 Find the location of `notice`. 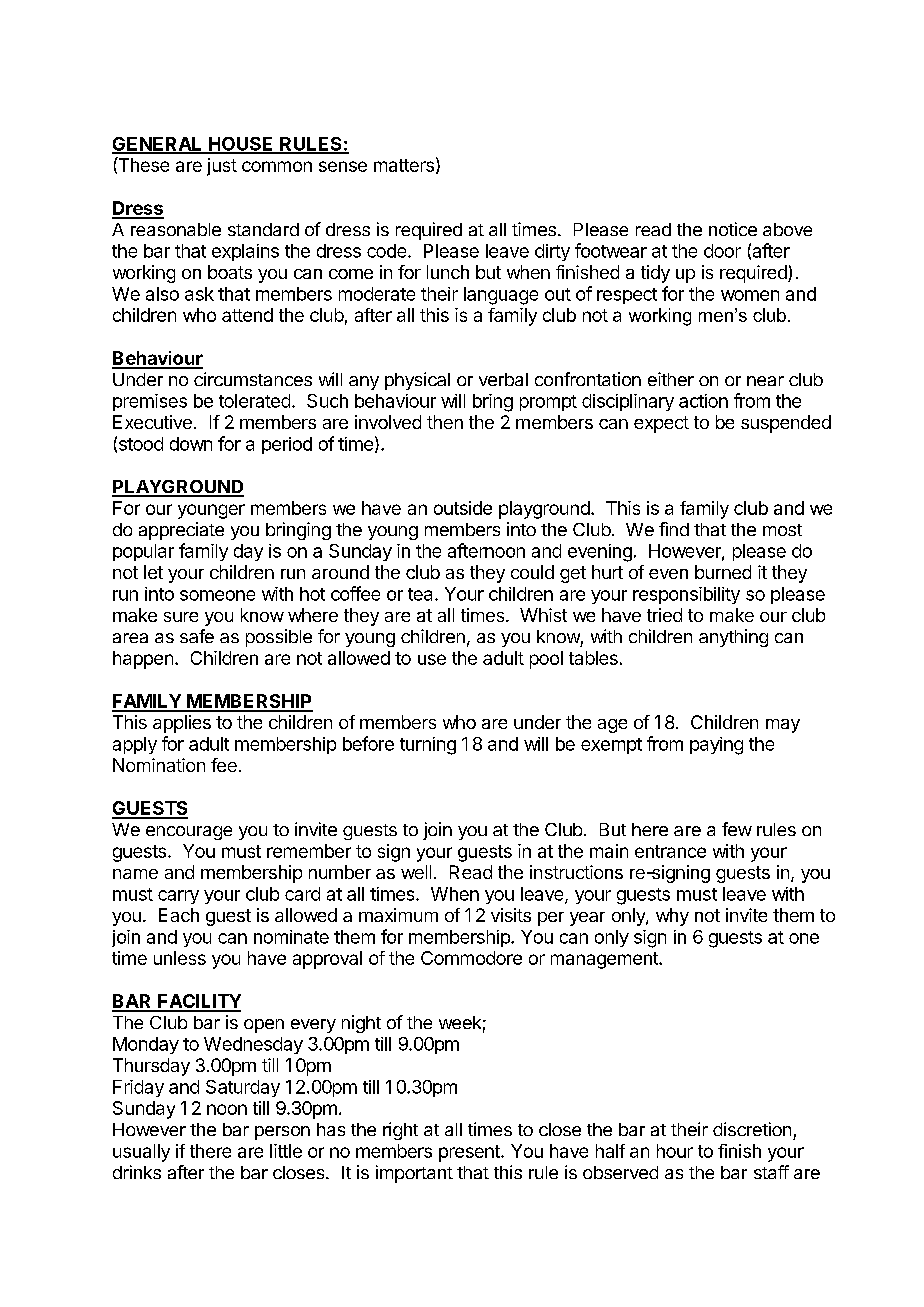

notice is located at coordinates (733, 229).
